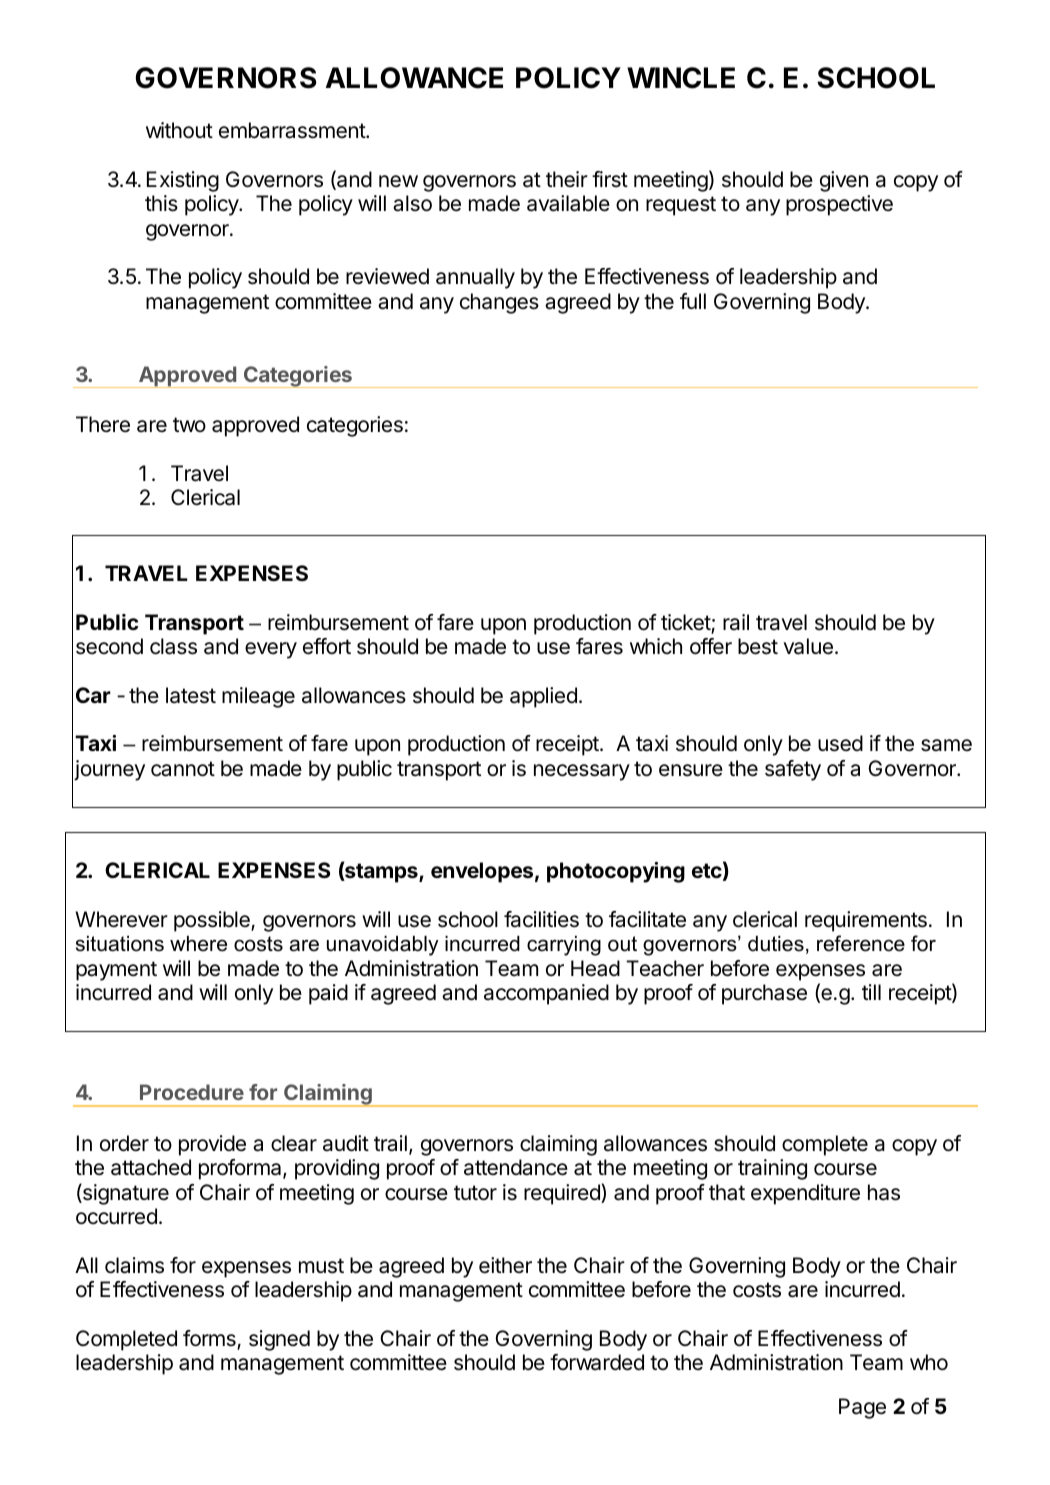 The width and height of the screenshot is (1050, 1485). What do you see at coordinates (179, 130) in the screenshot?
I see `without` at bounding box center [179, 130].
